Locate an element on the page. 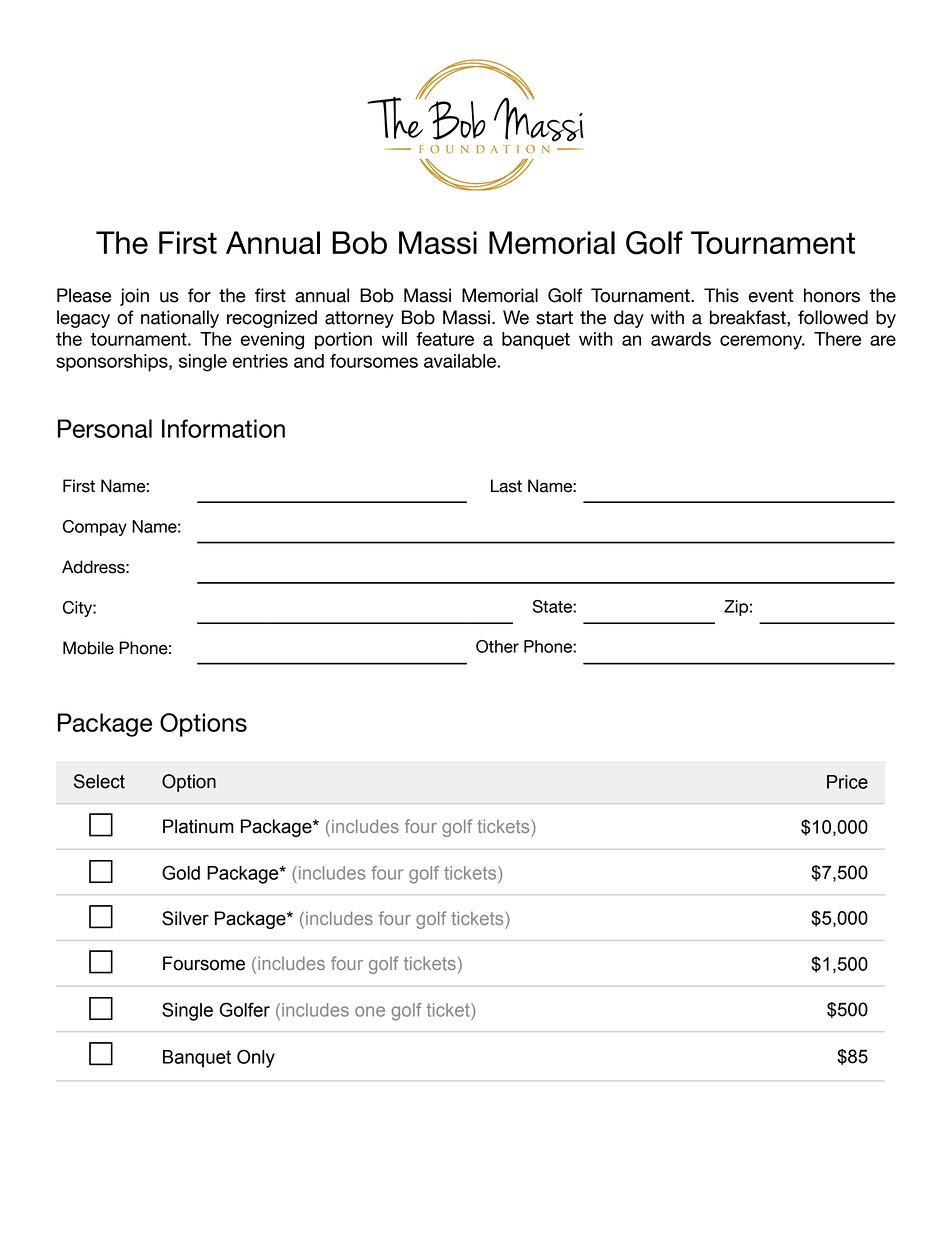 This page has height=1233, width=952. There is located at coordinates (837, 339).
